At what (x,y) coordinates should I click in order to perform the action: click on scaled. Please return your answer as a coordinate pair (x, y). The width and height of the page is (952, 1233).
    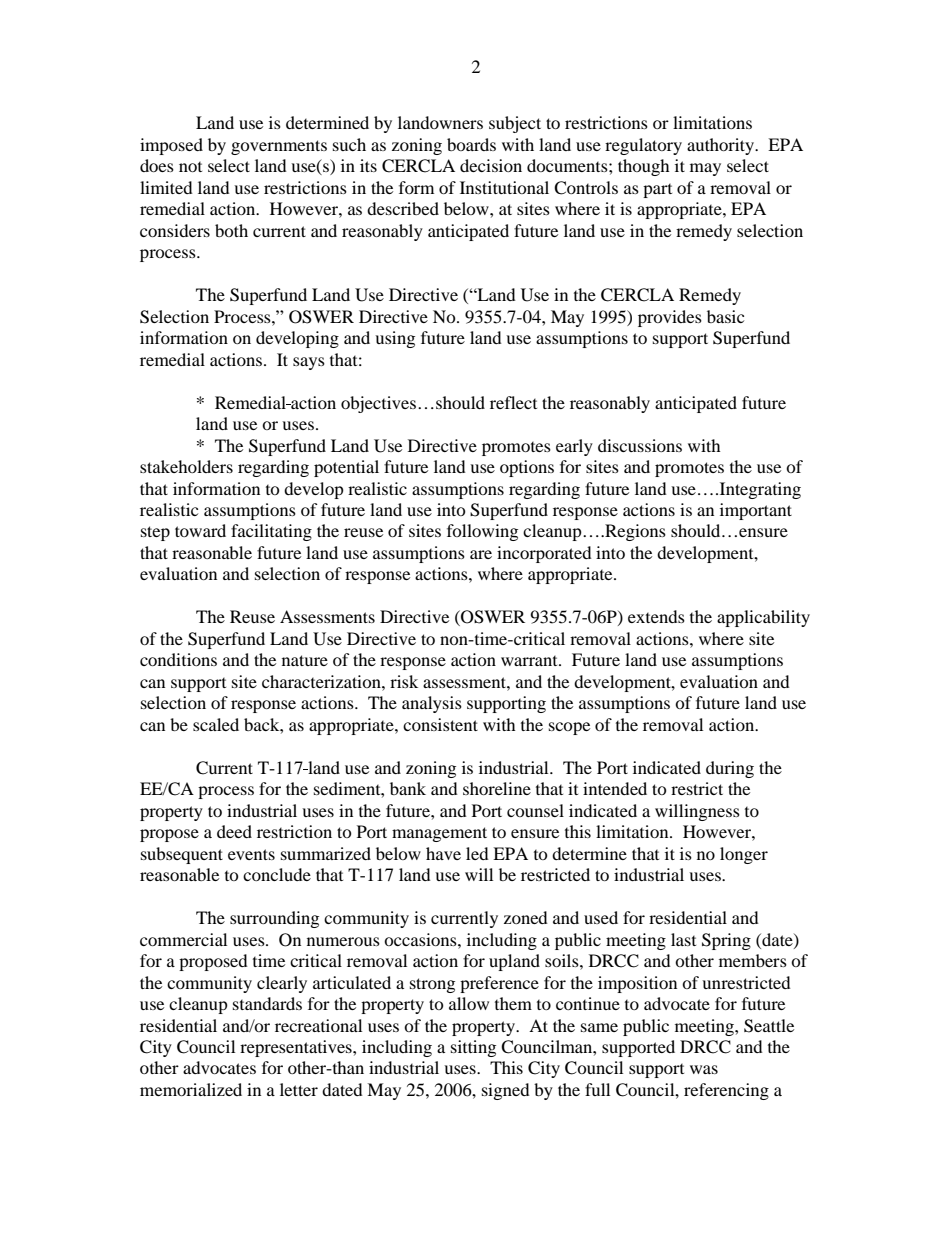
    Looking at the image, I should click on (216, 724).
